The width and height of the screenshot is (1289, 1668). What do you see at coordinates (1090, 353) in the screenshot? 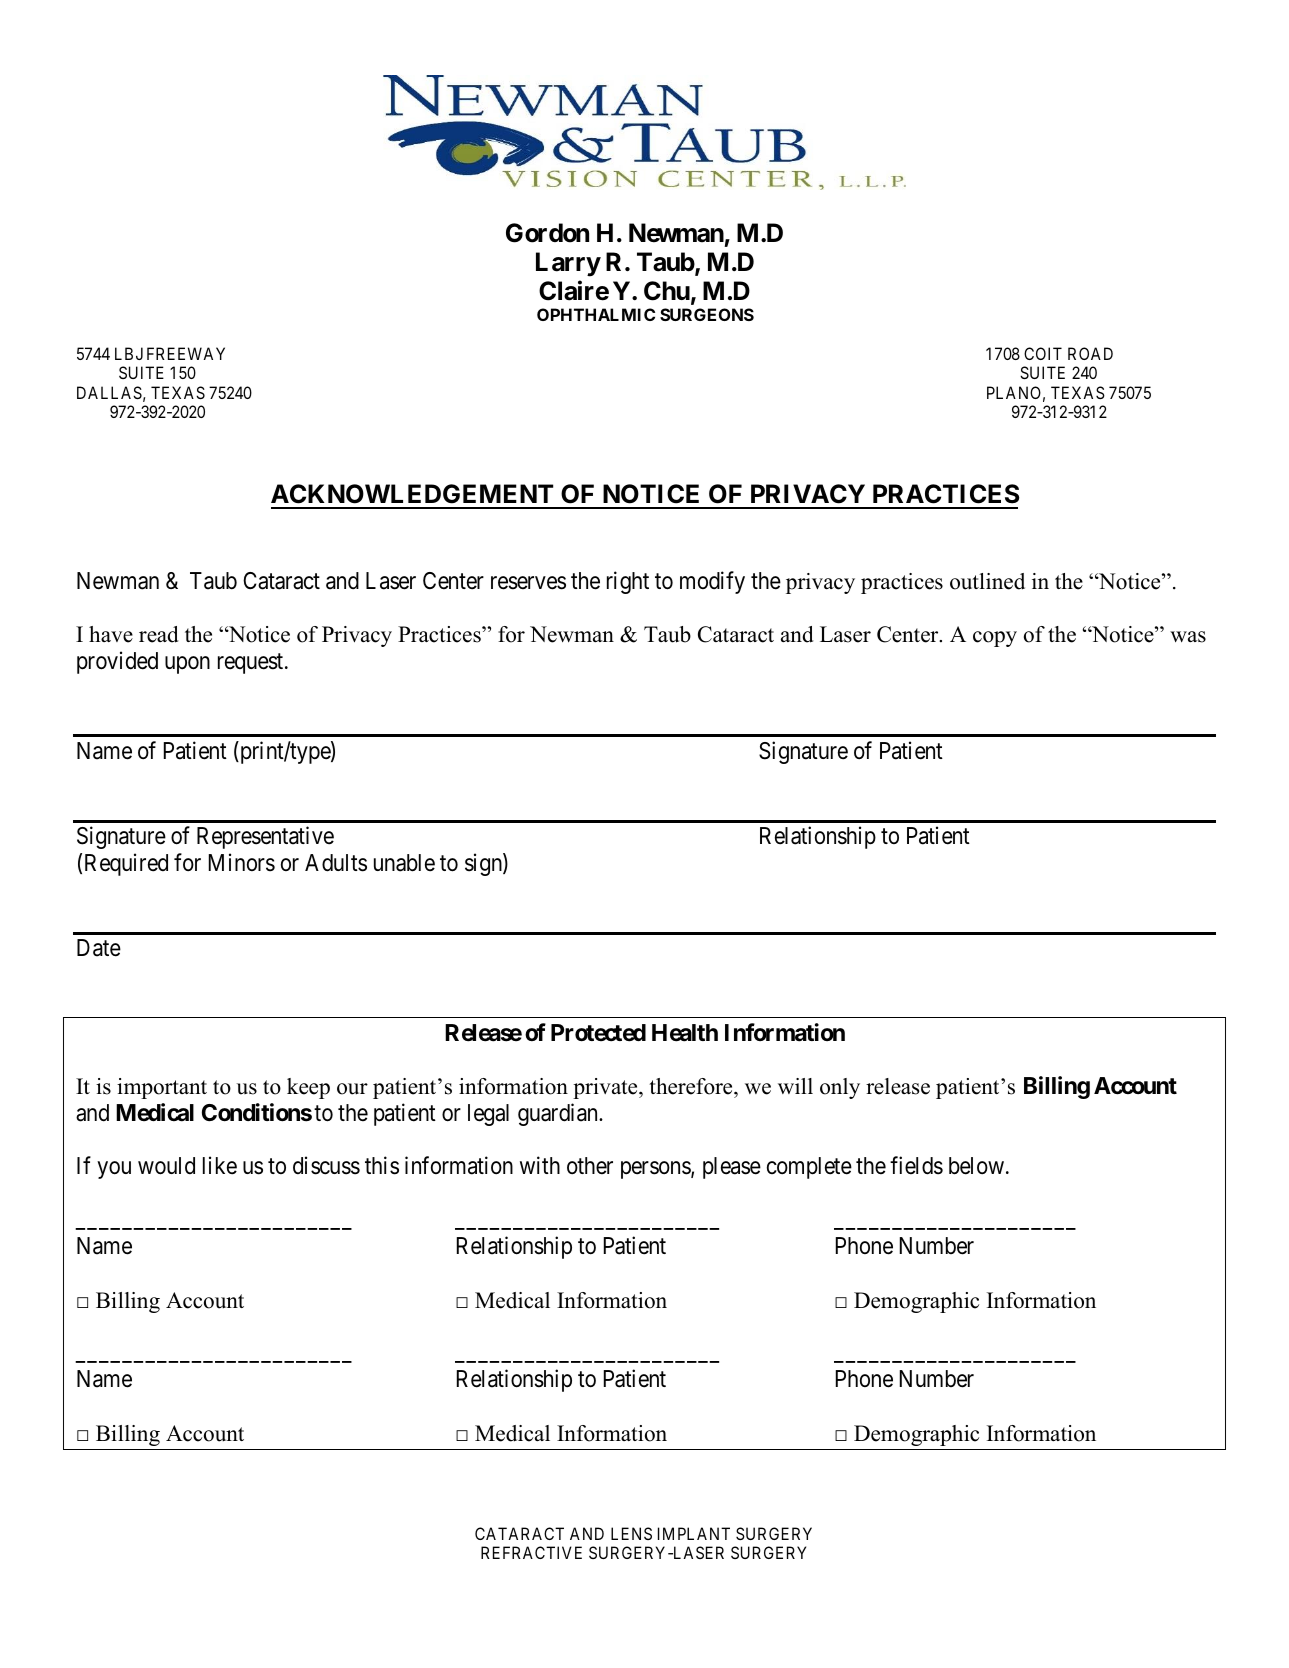
I see `ROAD` at bounding box center [1090, 353].
